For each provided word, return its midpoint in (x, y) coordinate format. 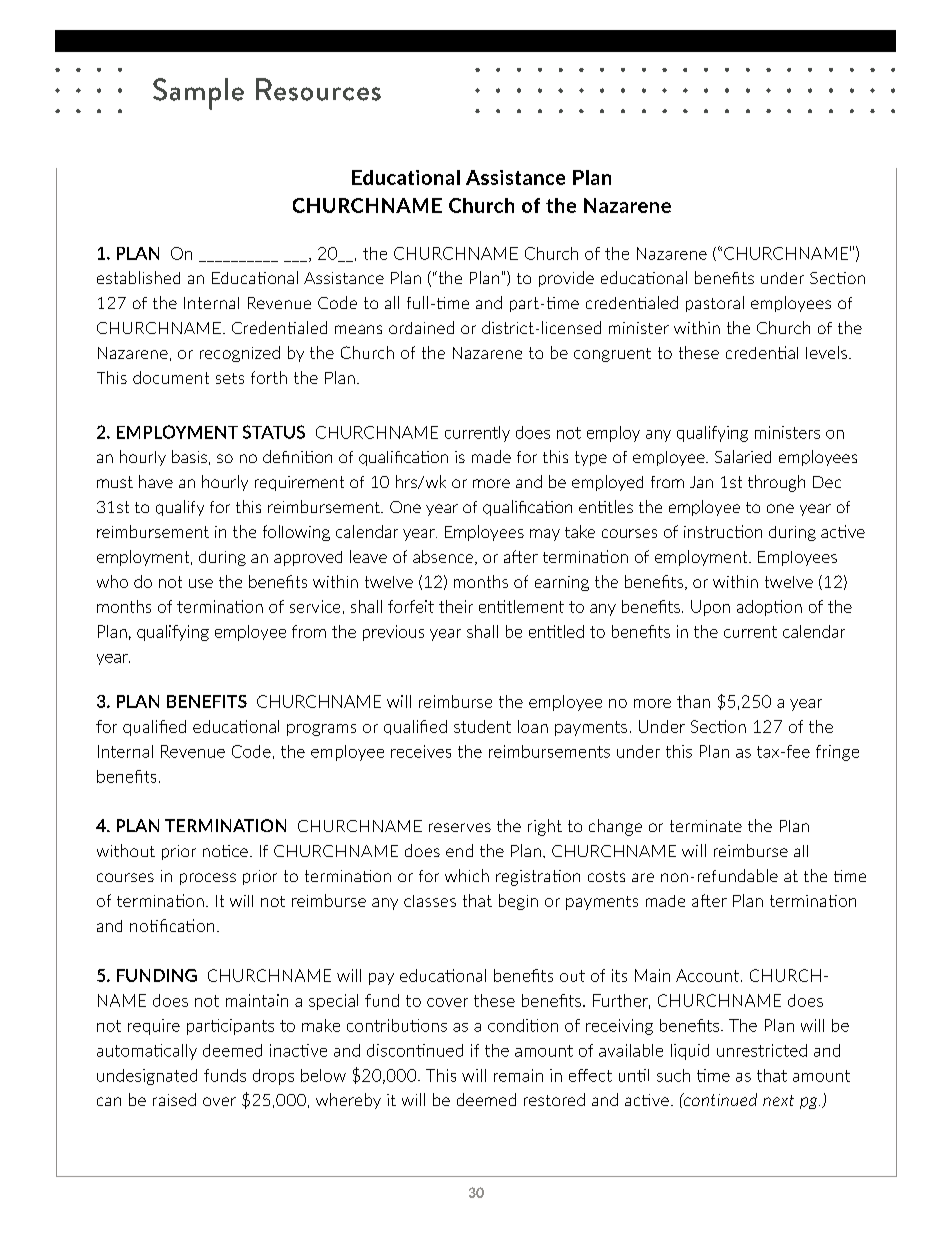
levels (826, 352)
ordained (421, 327)
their (456, 606)
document (171, 377)
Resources (318, 89)
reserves (460, 827)
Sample (198, 94)
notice (225, 851)
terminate (706, 826)
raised (174, 1099)
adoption (769, 608)
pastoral (715, 304)
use (201, 583)
